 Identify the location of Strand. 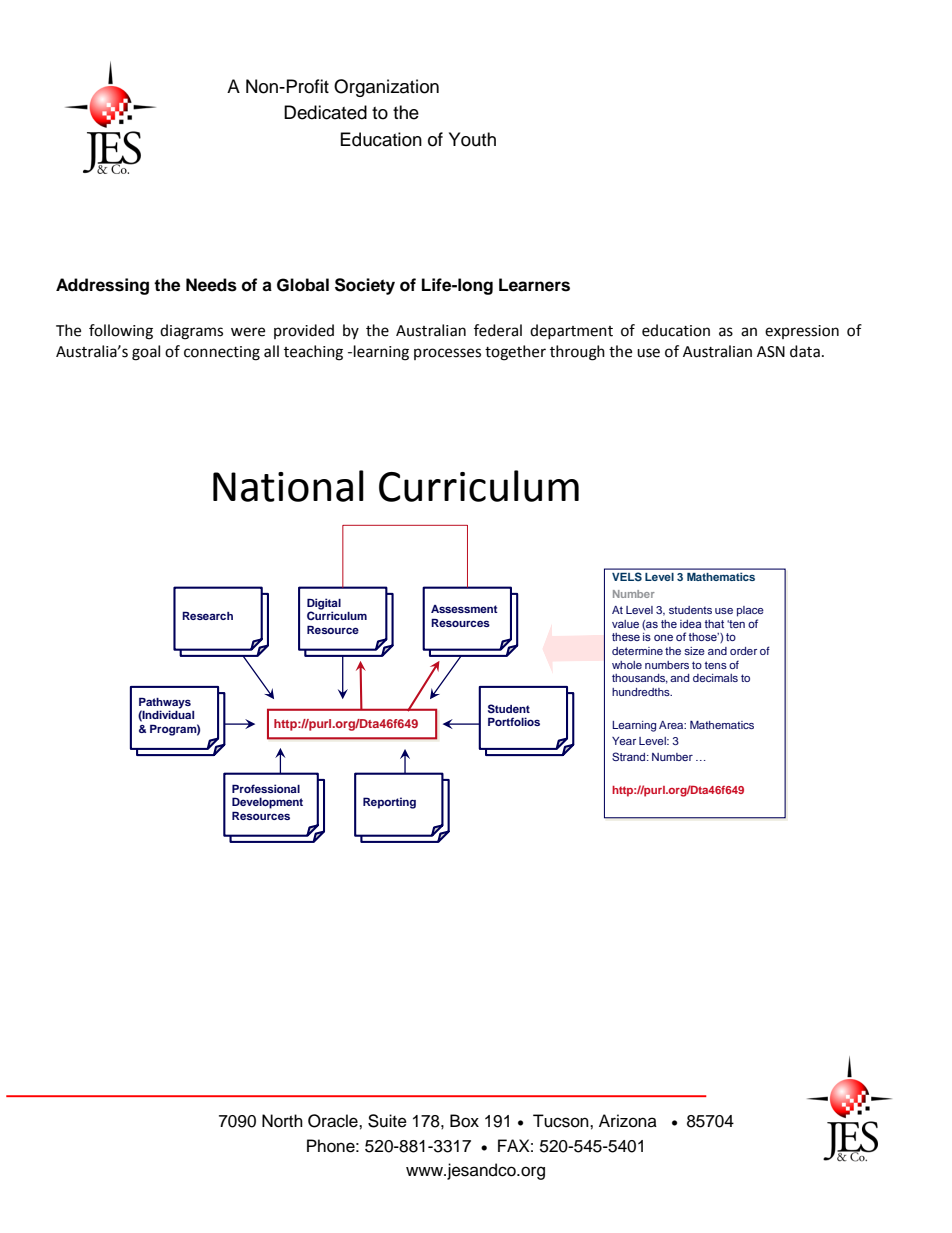
(630, 756).
